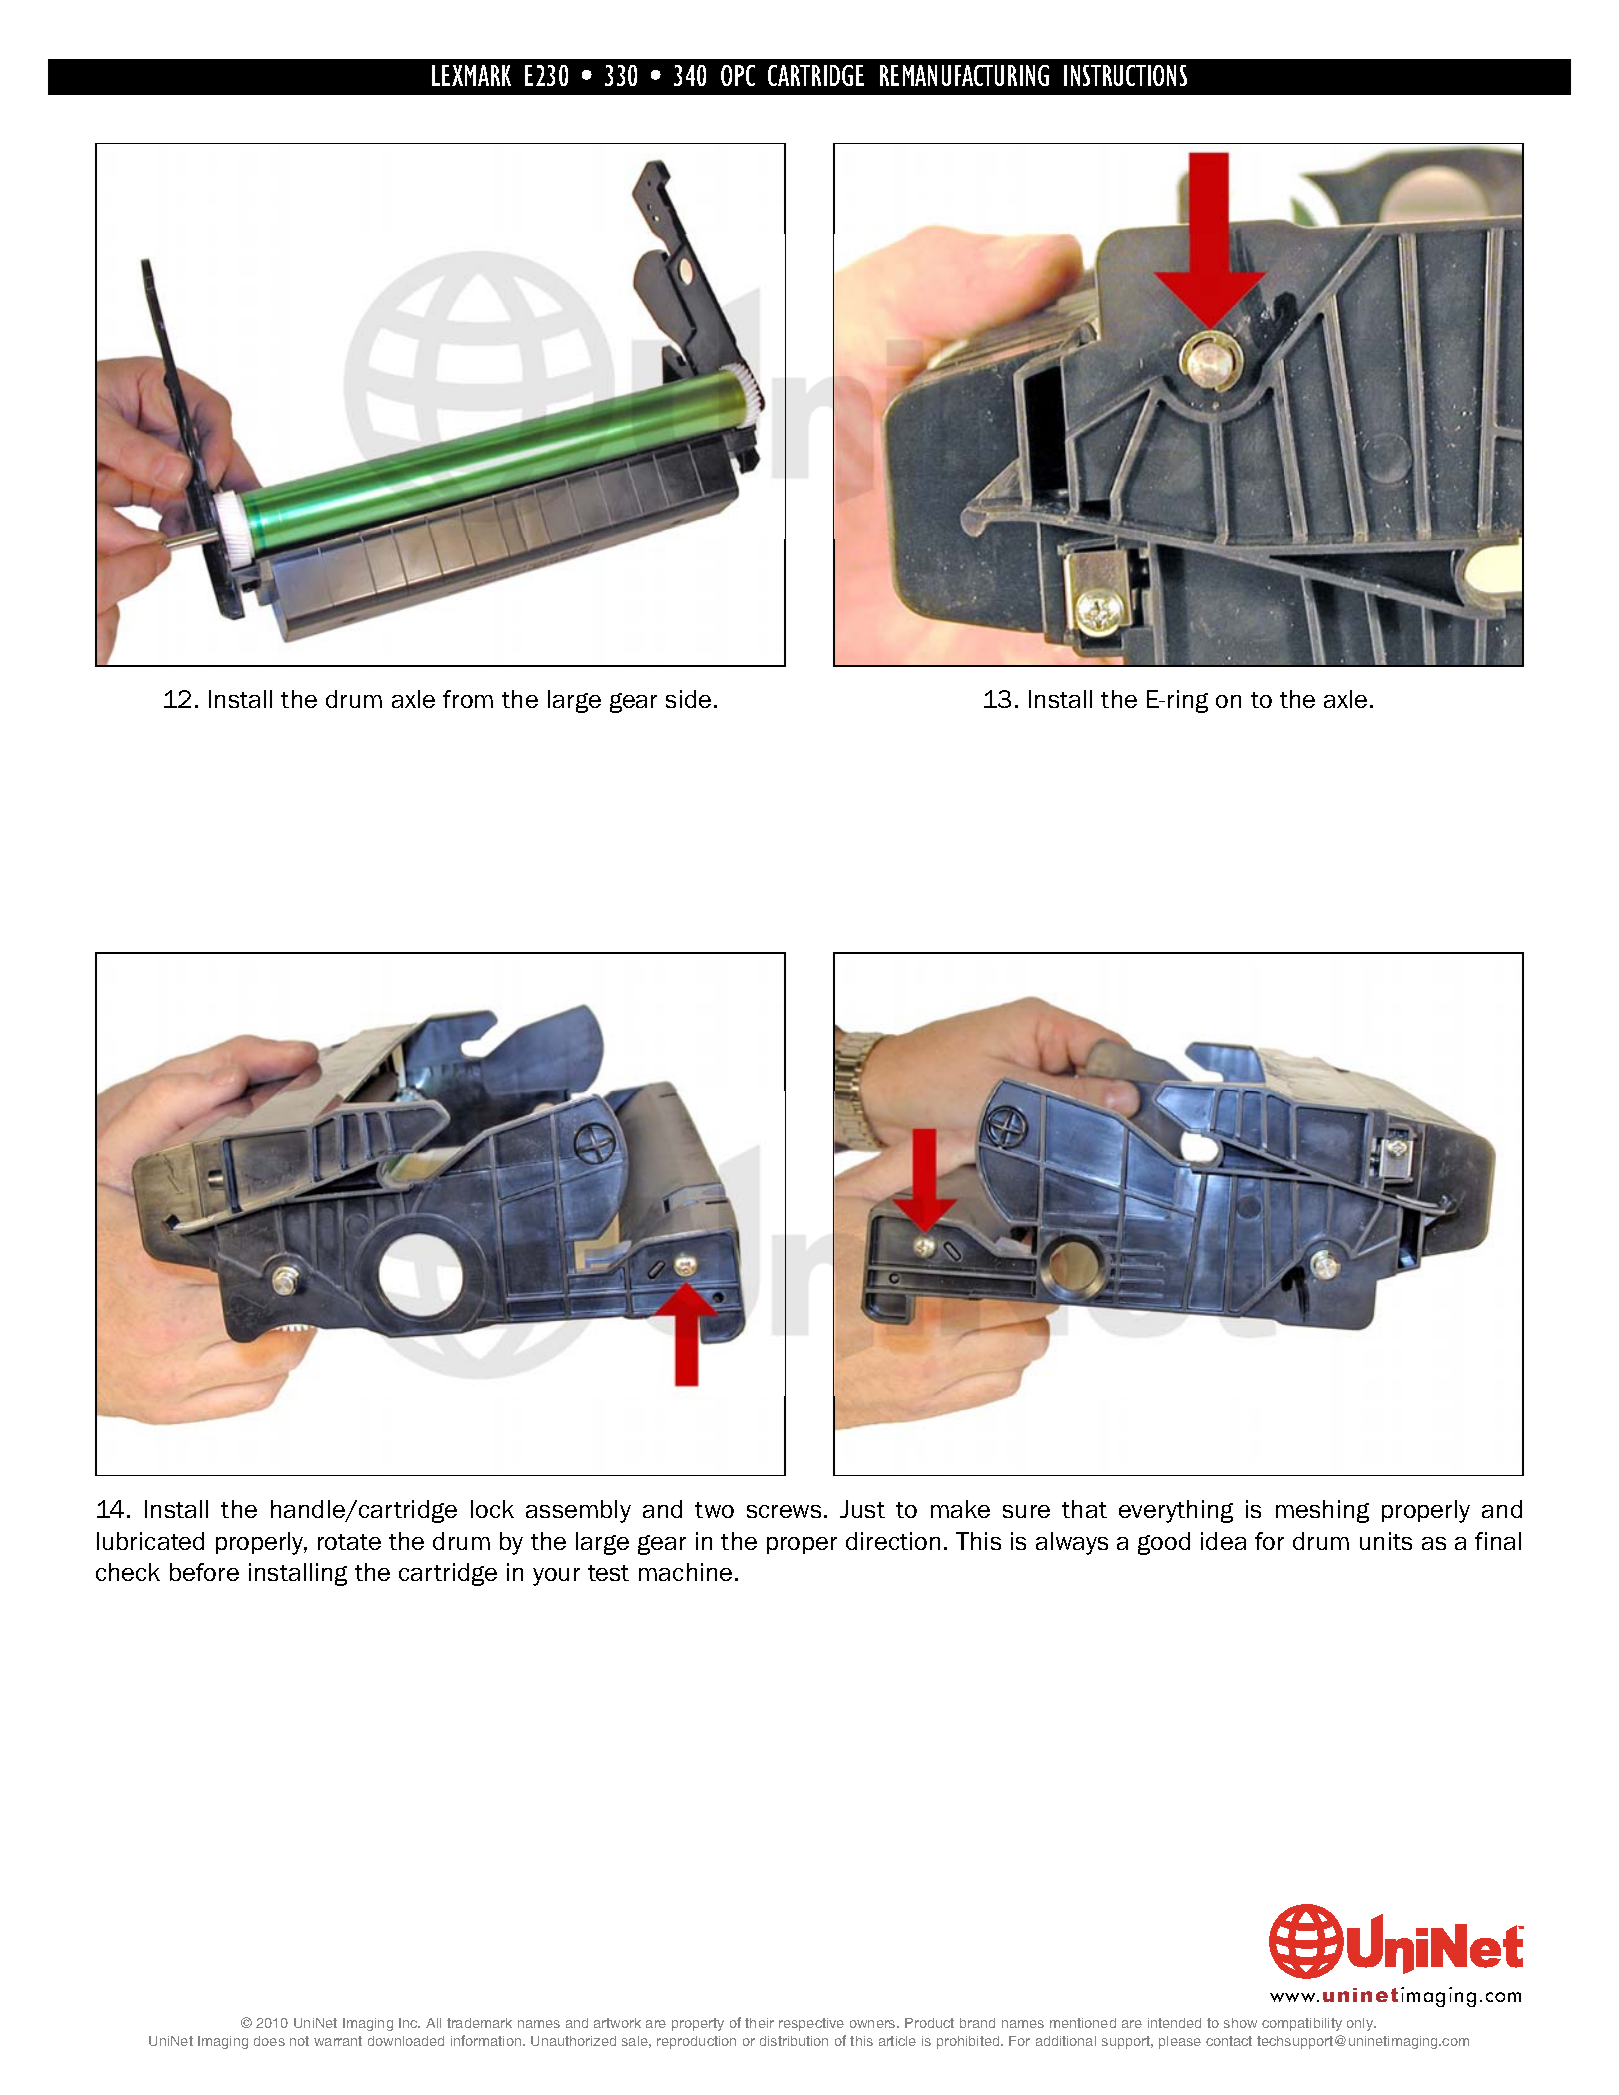 Image resolution: width=1619 pixels, height=2095 pixels. Describe the element at coordinates (862, 1509) in the page. I see `Just` at that location.
